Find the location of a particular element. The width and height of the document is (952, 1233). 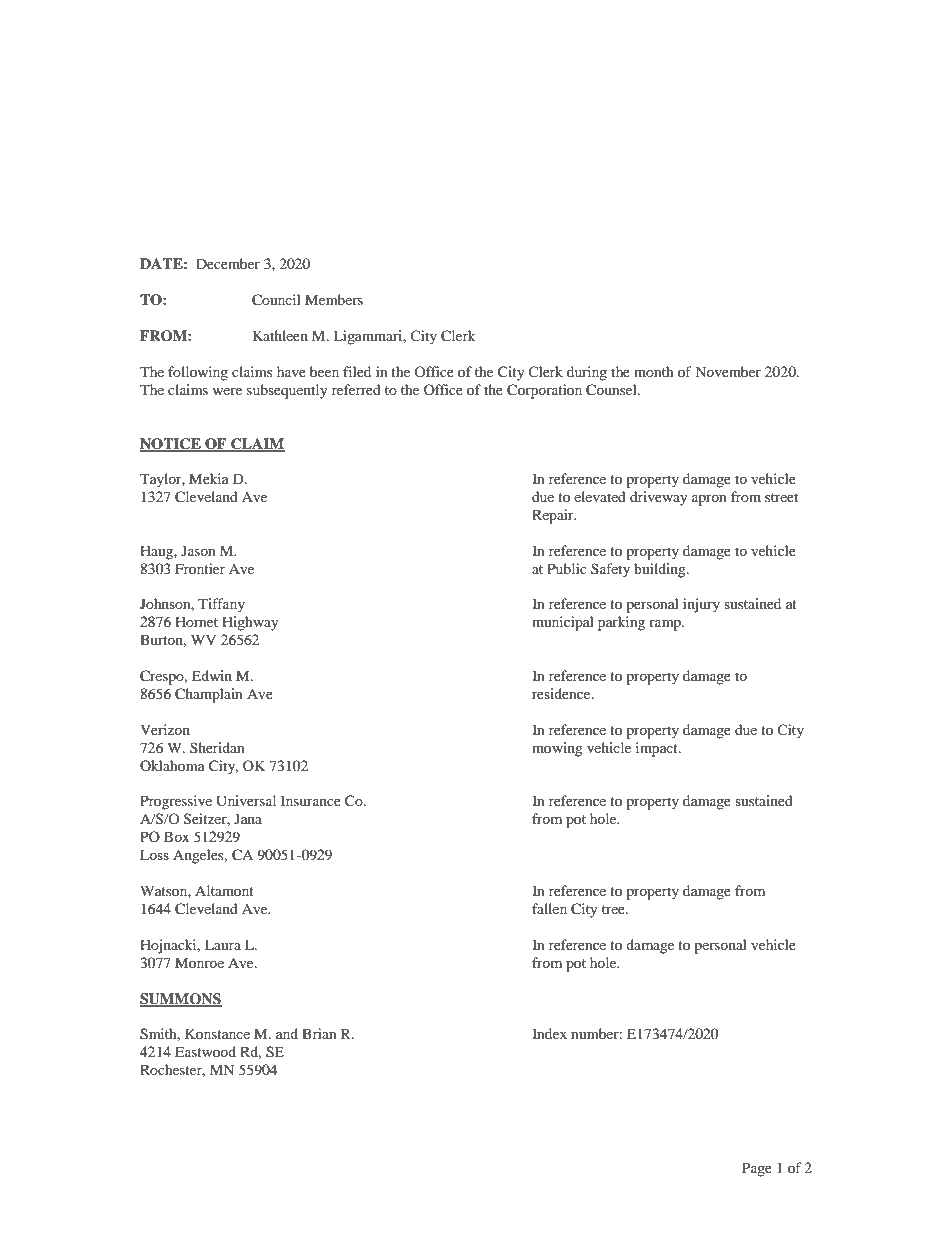

Champlain is located at coordinates (209, 695).
